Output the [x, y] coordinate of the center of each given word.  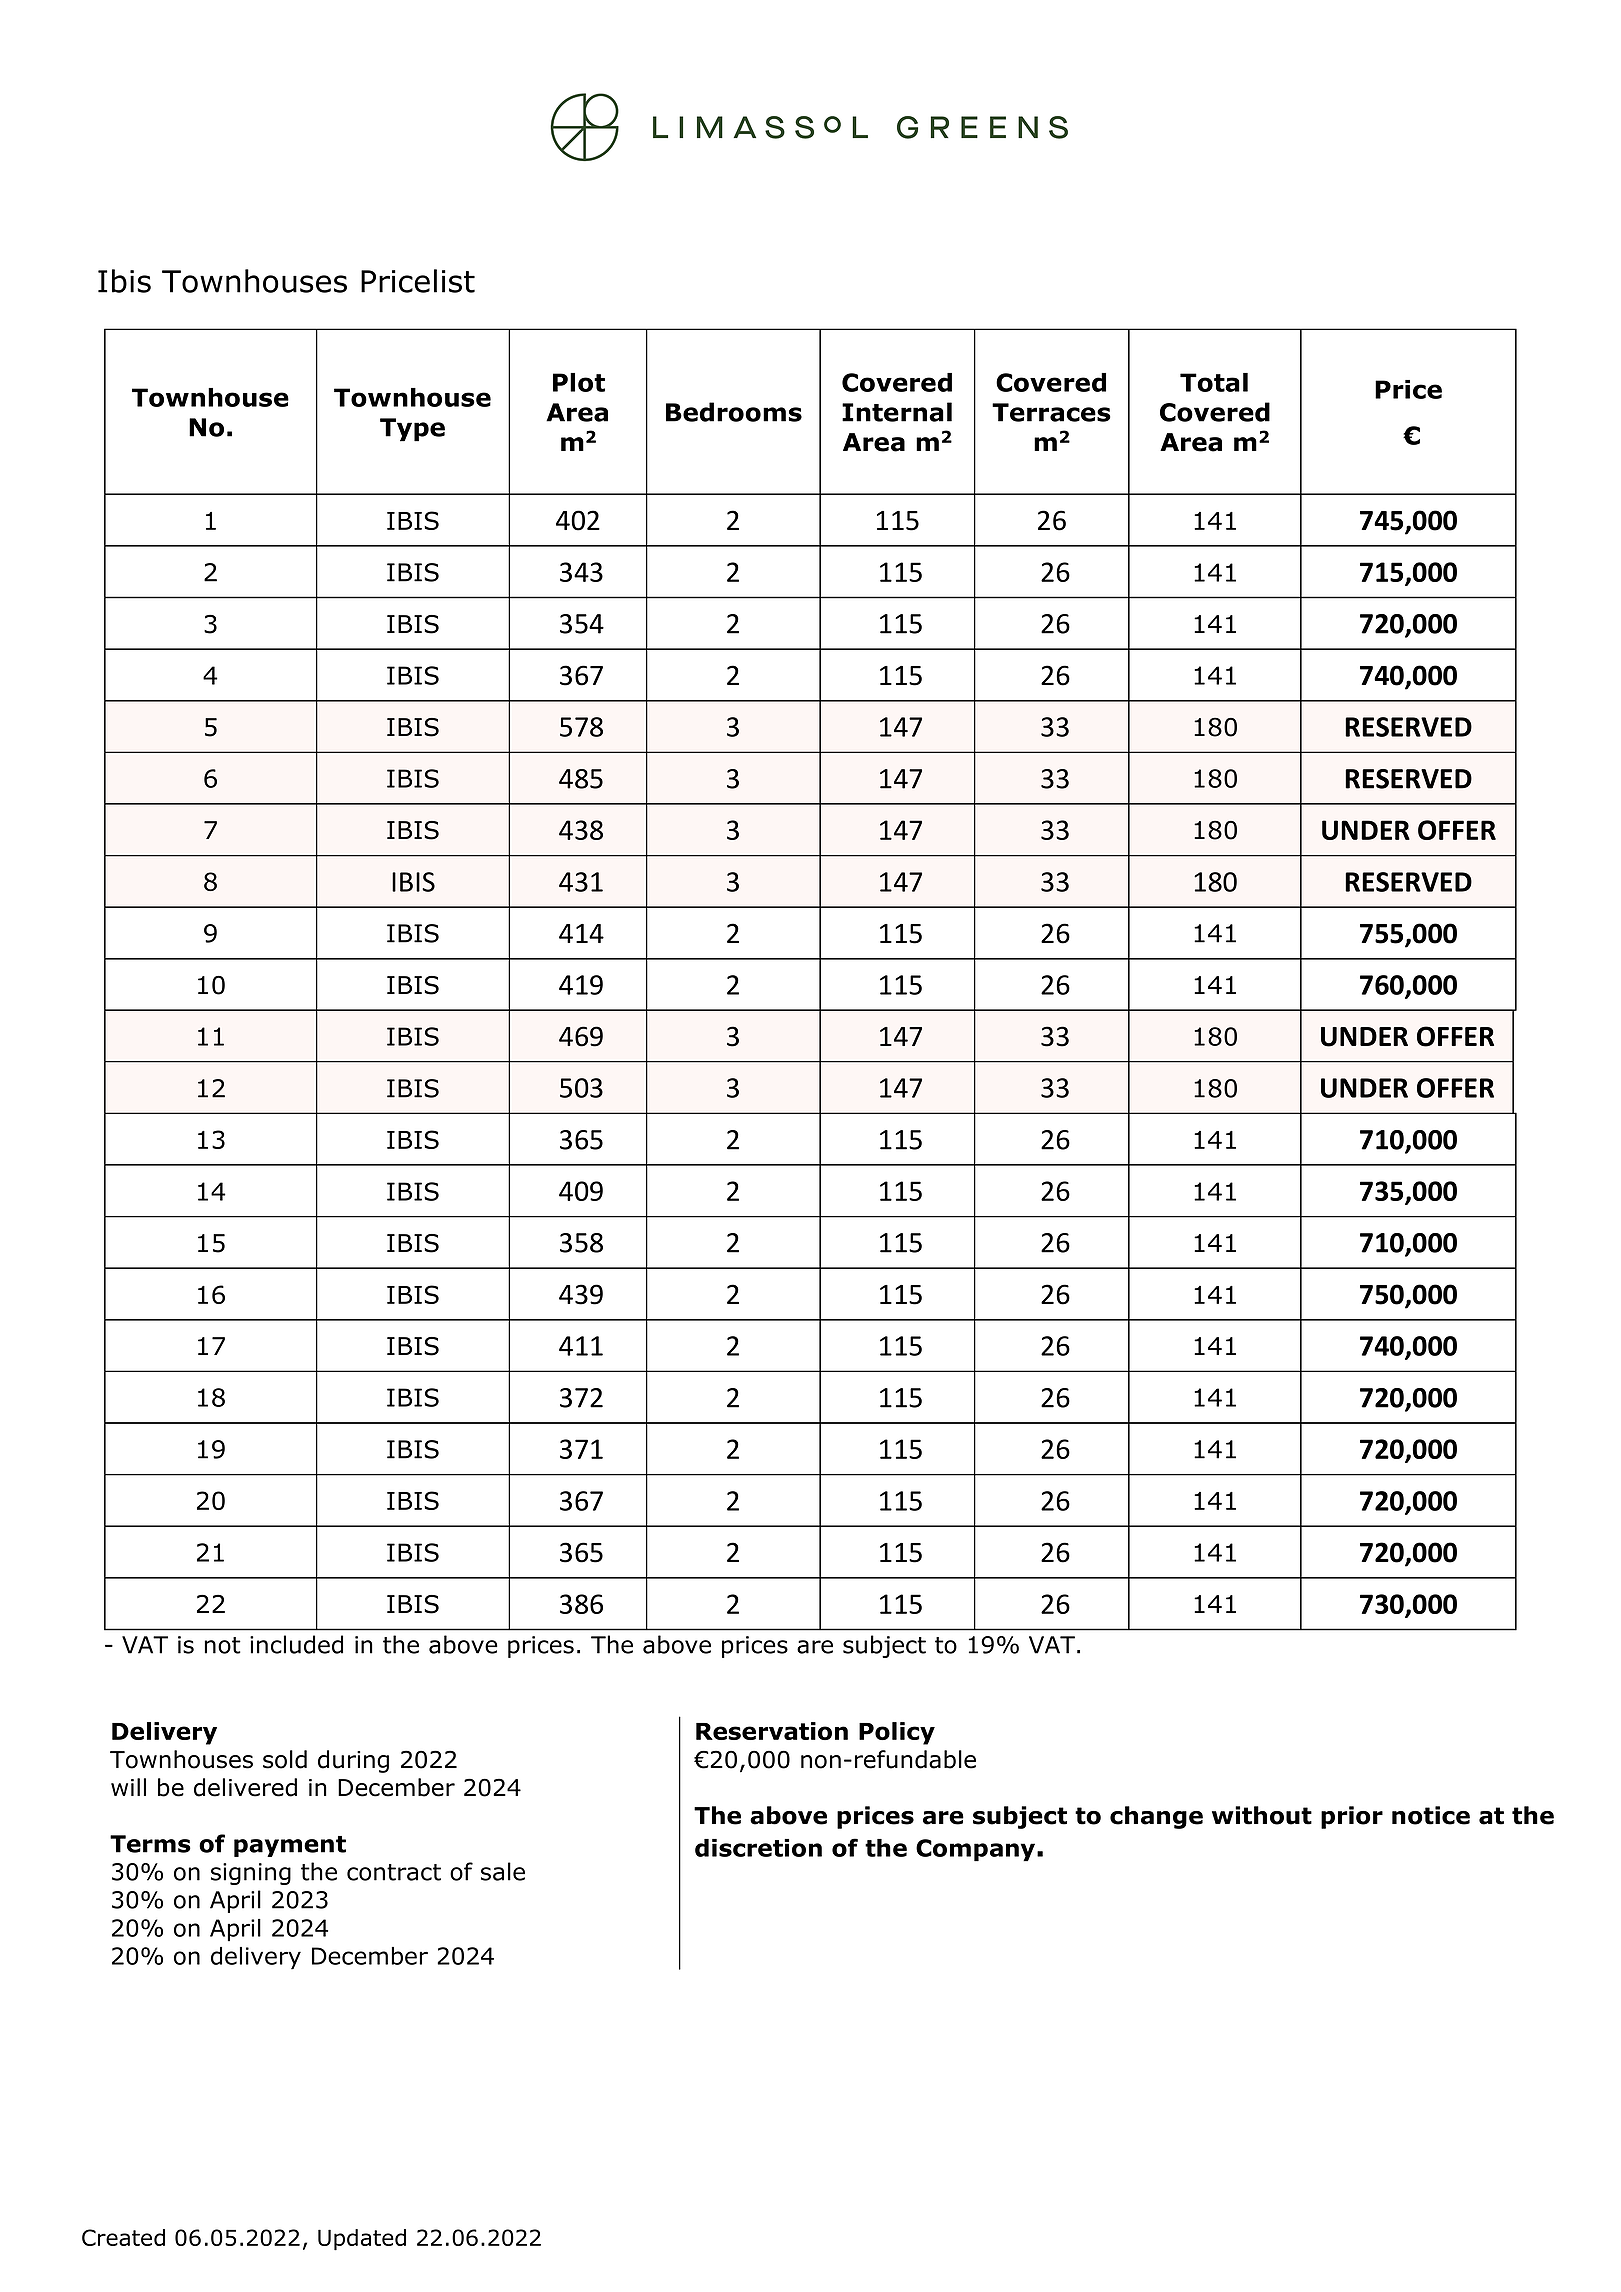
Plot [579, 382]
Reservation [772, 1731]
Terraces [1051, 412]
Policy [897, 1733]
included [296, 1644]
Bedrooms [734, 412]
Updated [362, 2240]
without [1262, 1815]
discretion [758, 1848]
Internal [897, 412]
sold [285, 1759]
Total [1214, 382]
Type [412, 430]
